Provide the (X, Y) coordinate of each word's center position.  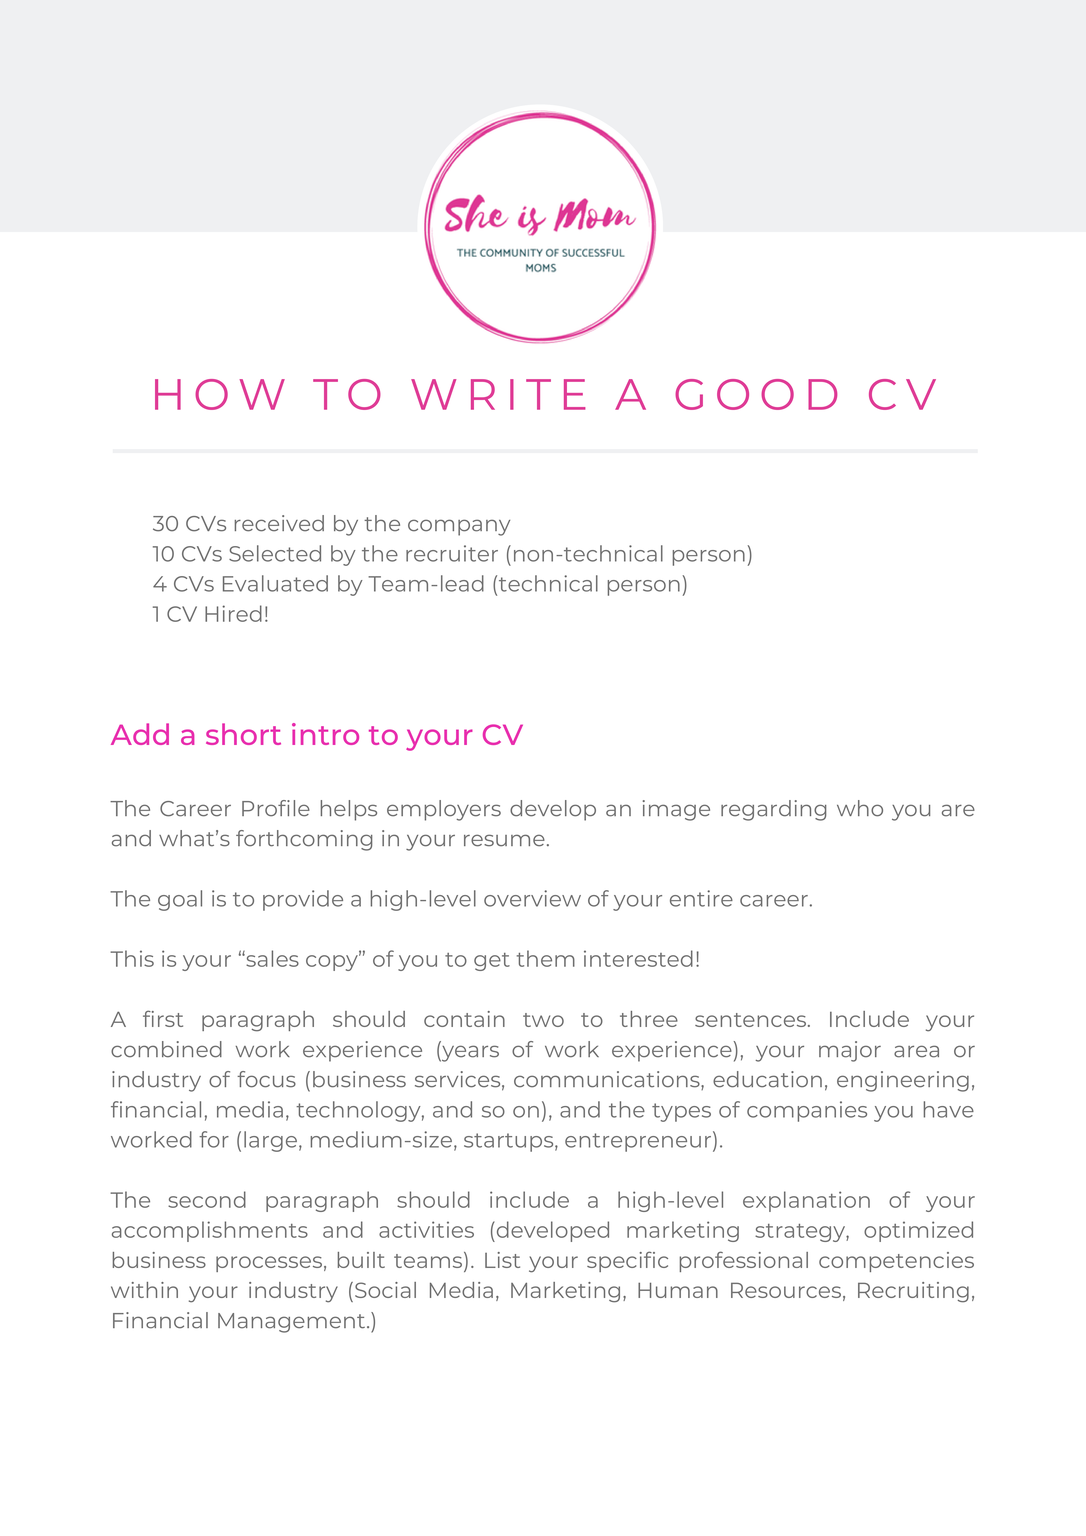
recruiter (452, 553)
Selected (275, 553)
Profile (276, 808)
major (850, 1051)
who (860, 808)
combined (166, 1049)
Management (293, 1323)
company (459, 527)
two (543, 1020)
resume (504, 840)
